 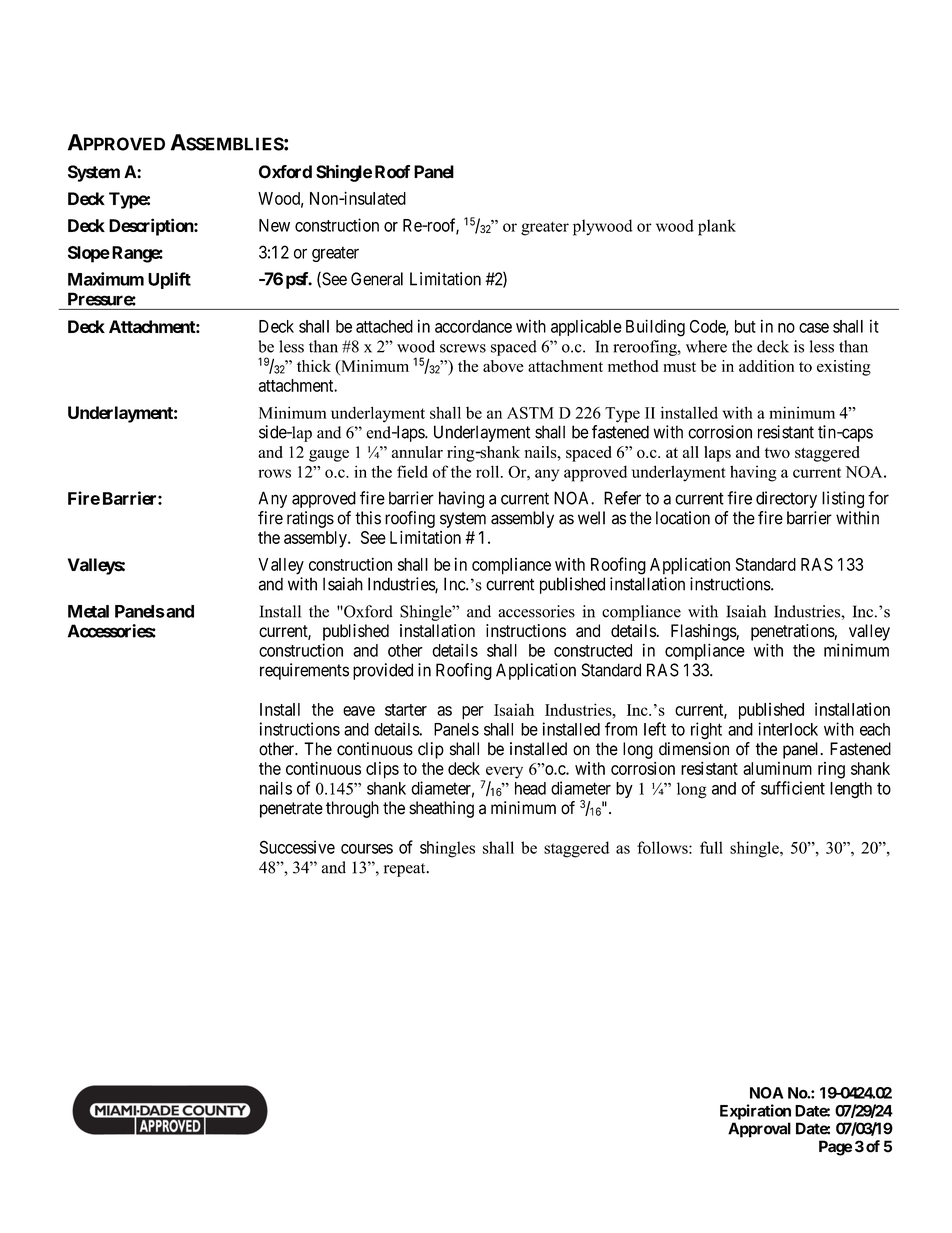 What do you see at coordinates (304, 671) in the image?
I see `requirements` at bounding box center [304, 671].
